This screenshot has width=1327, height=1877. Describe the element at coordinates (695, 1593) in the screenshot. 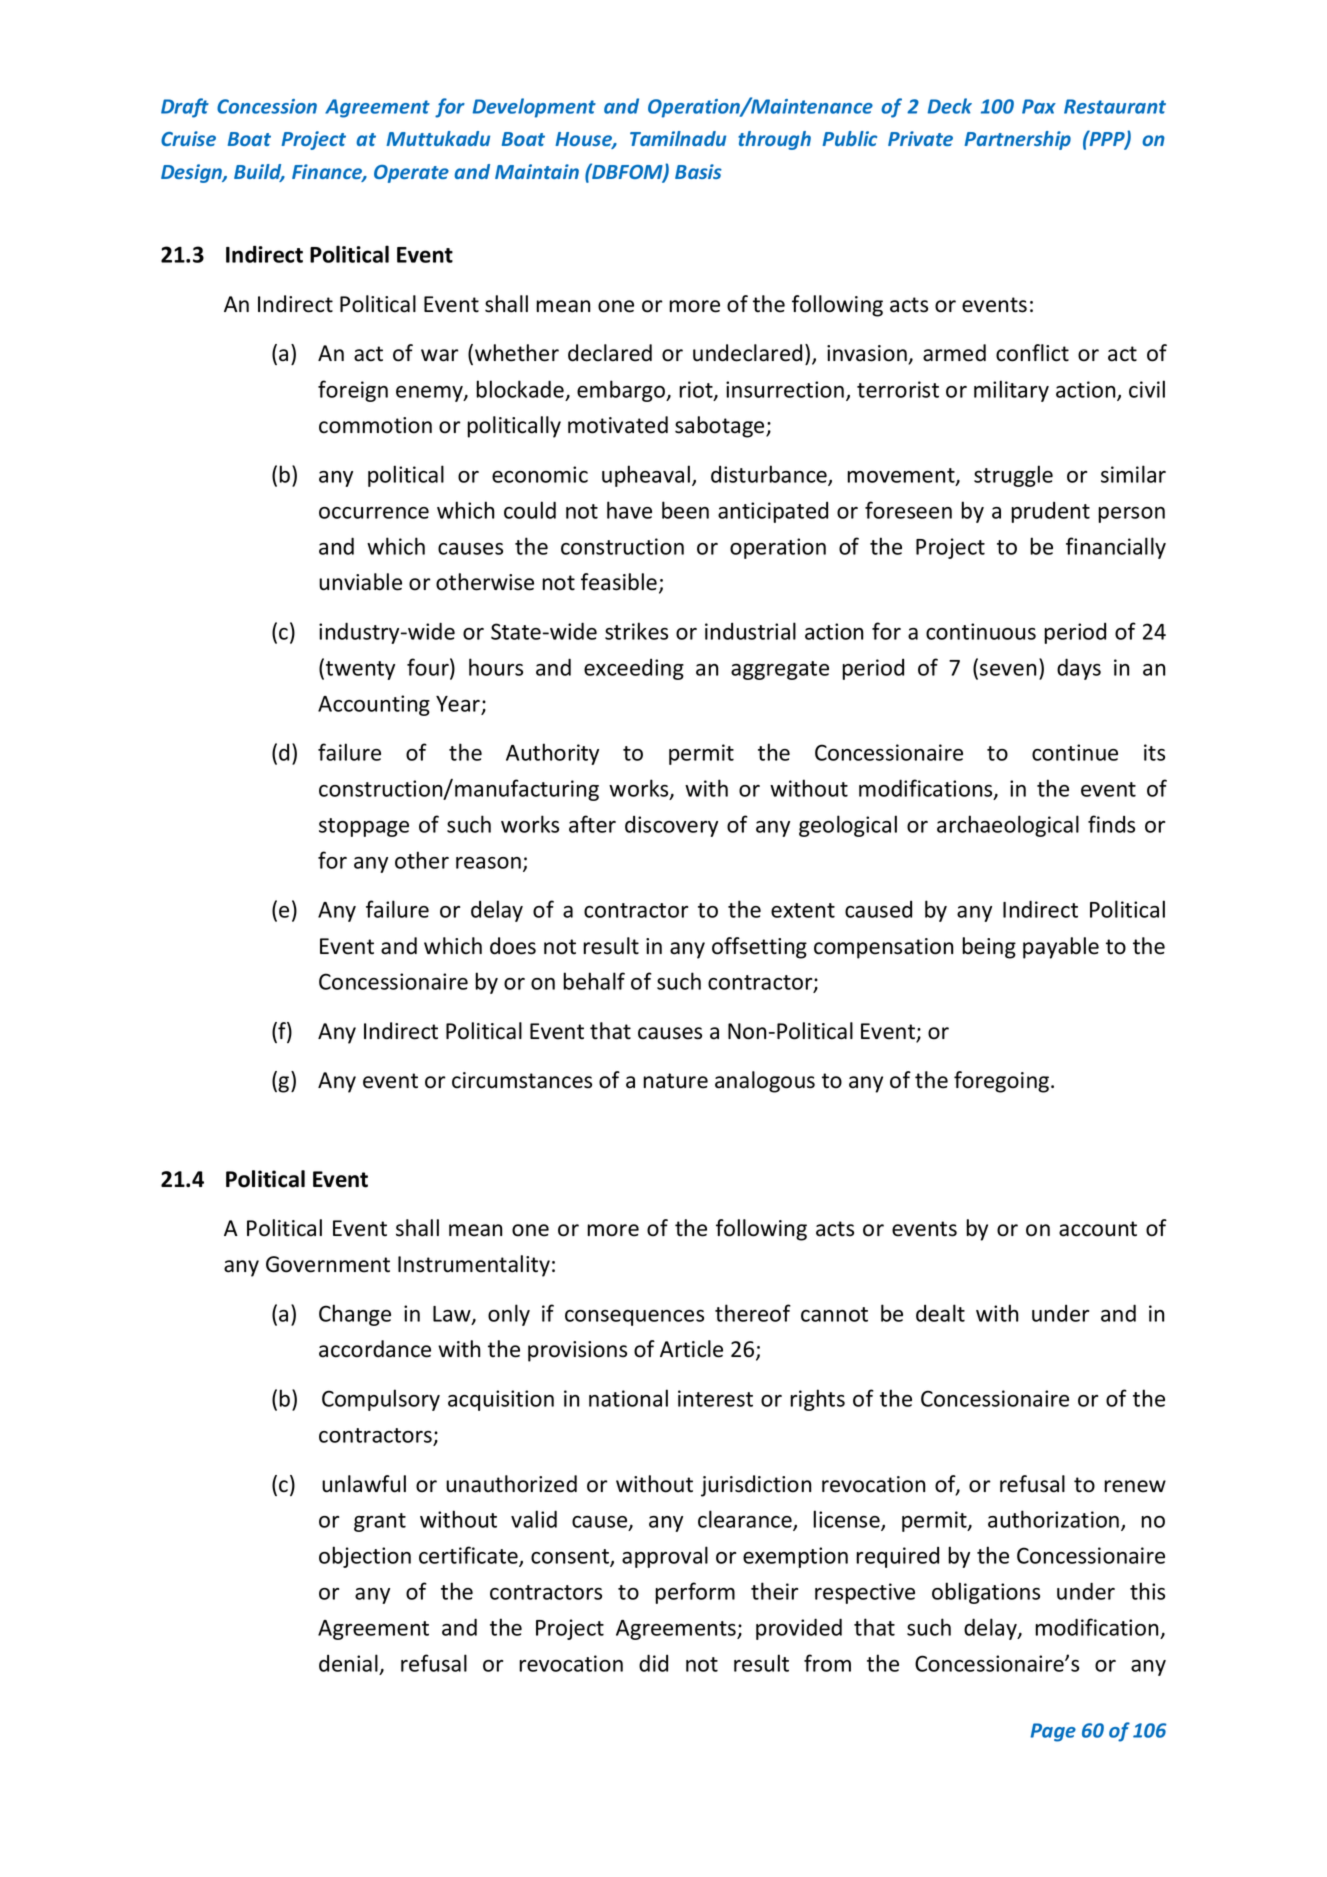

I see `perform` at that location.
